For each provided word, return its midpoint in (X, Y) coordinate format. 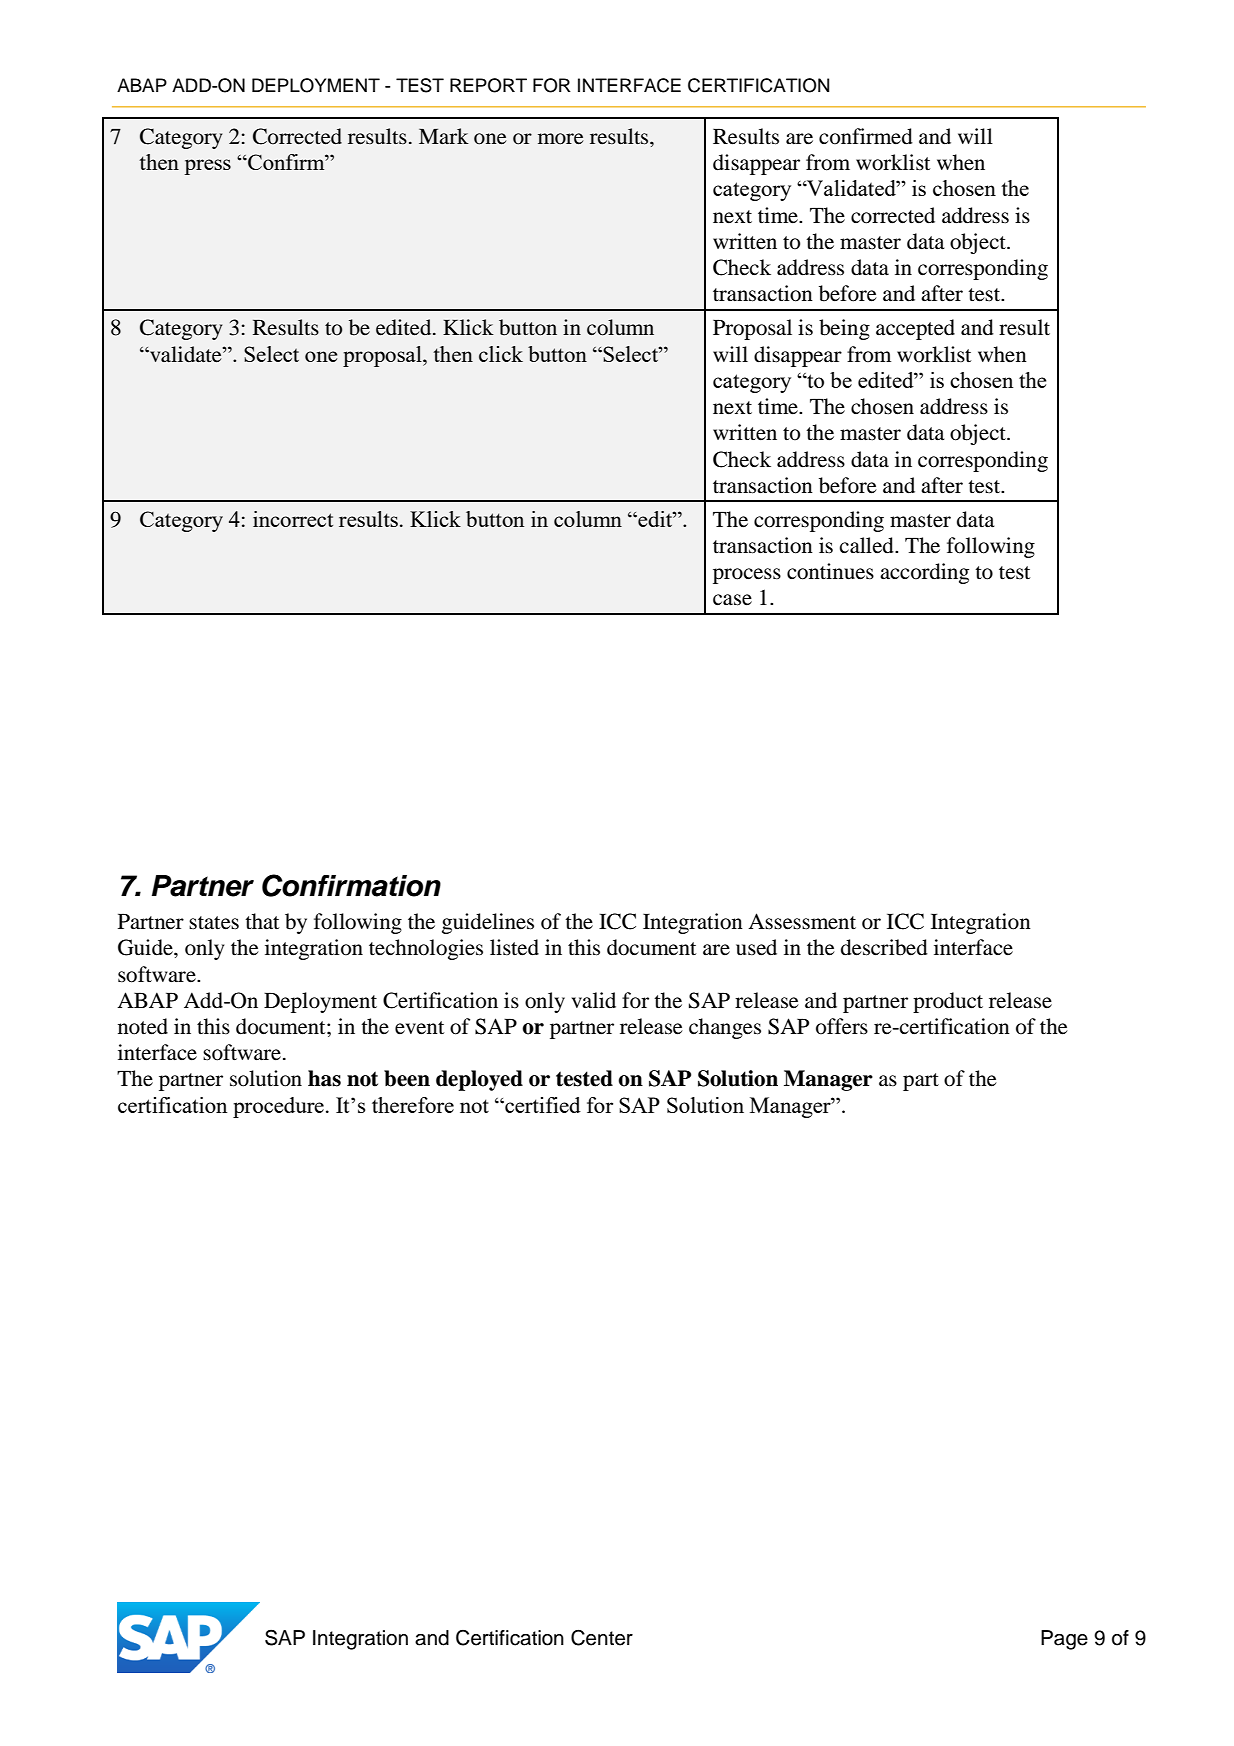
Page (1064, 1640)
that (262, 921)
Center (602, 1637)
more (561, 139)
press (207, 167)
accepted (915, 329)
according (924, 573)
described (884, 947)
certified (542, 1105)
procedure (278, 1107)
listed (514, 947)
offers (842, 1026)
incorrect (293, 519)
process (747, 576)
